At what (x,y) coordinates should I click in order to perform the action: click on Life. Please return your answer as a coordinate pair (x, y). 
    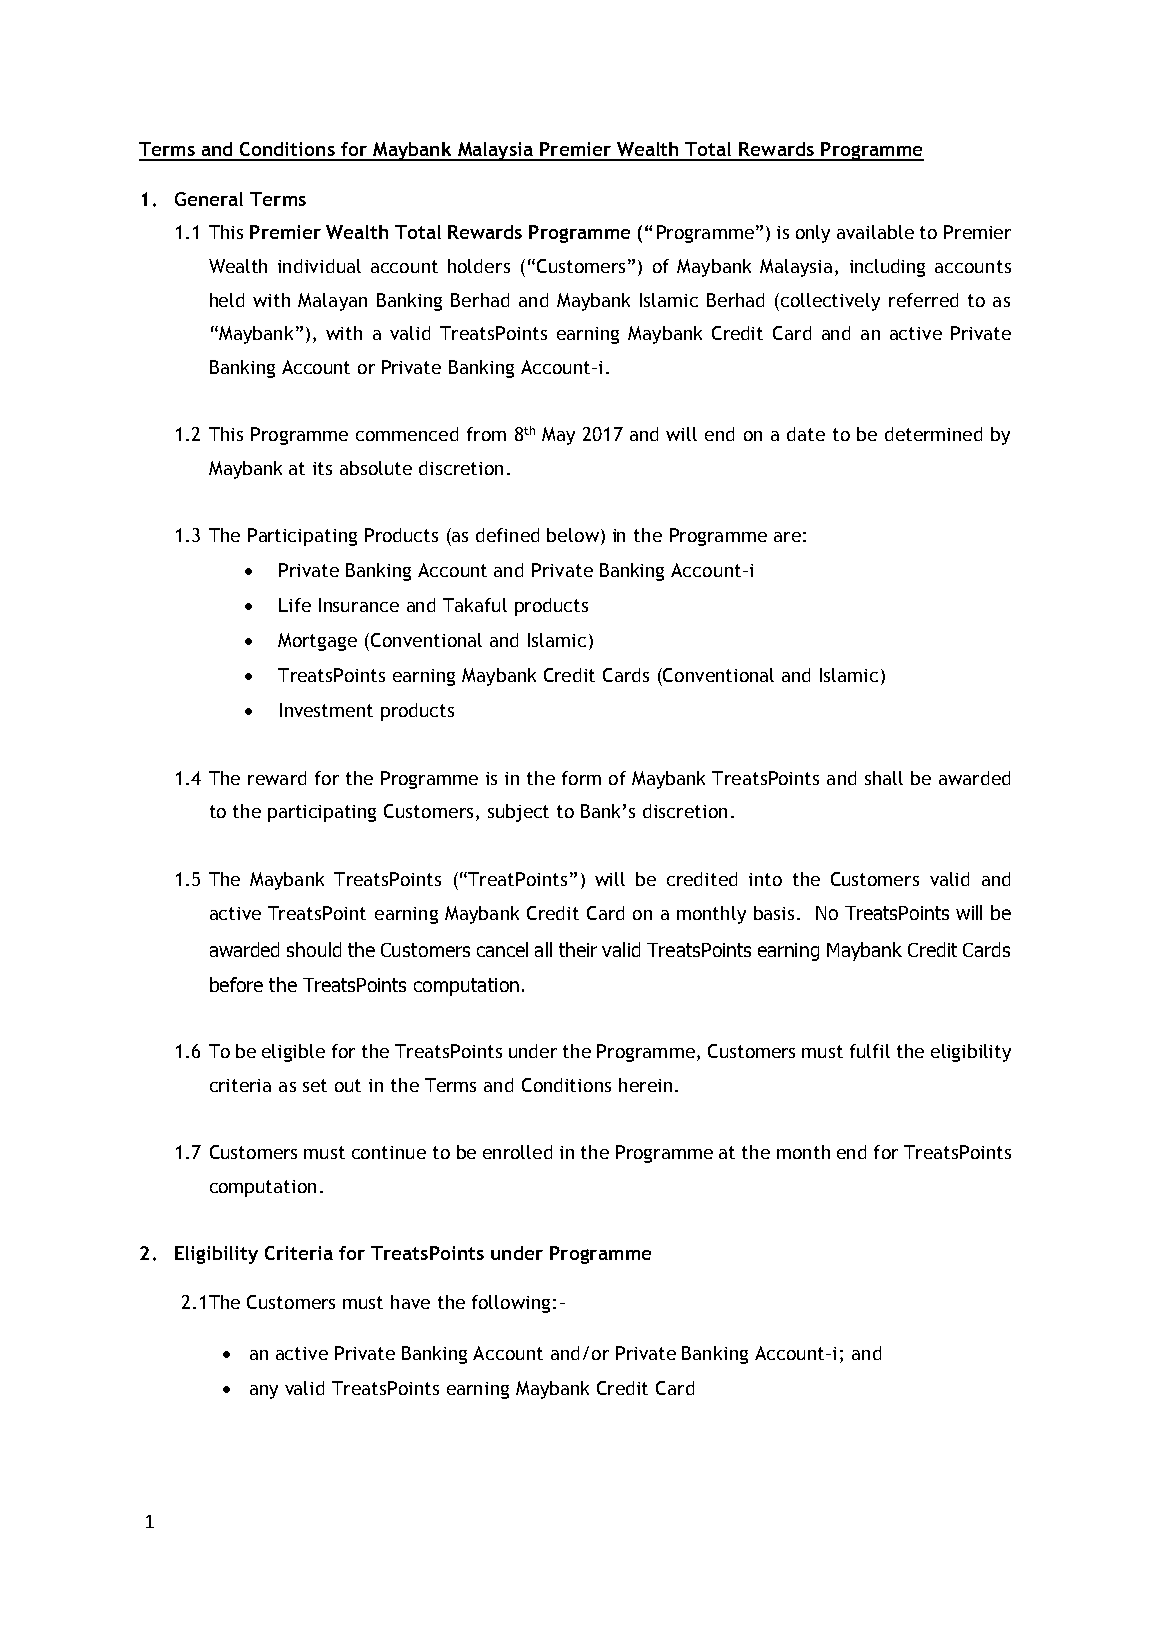
    Looking at the image, I should click on (295, 605).
